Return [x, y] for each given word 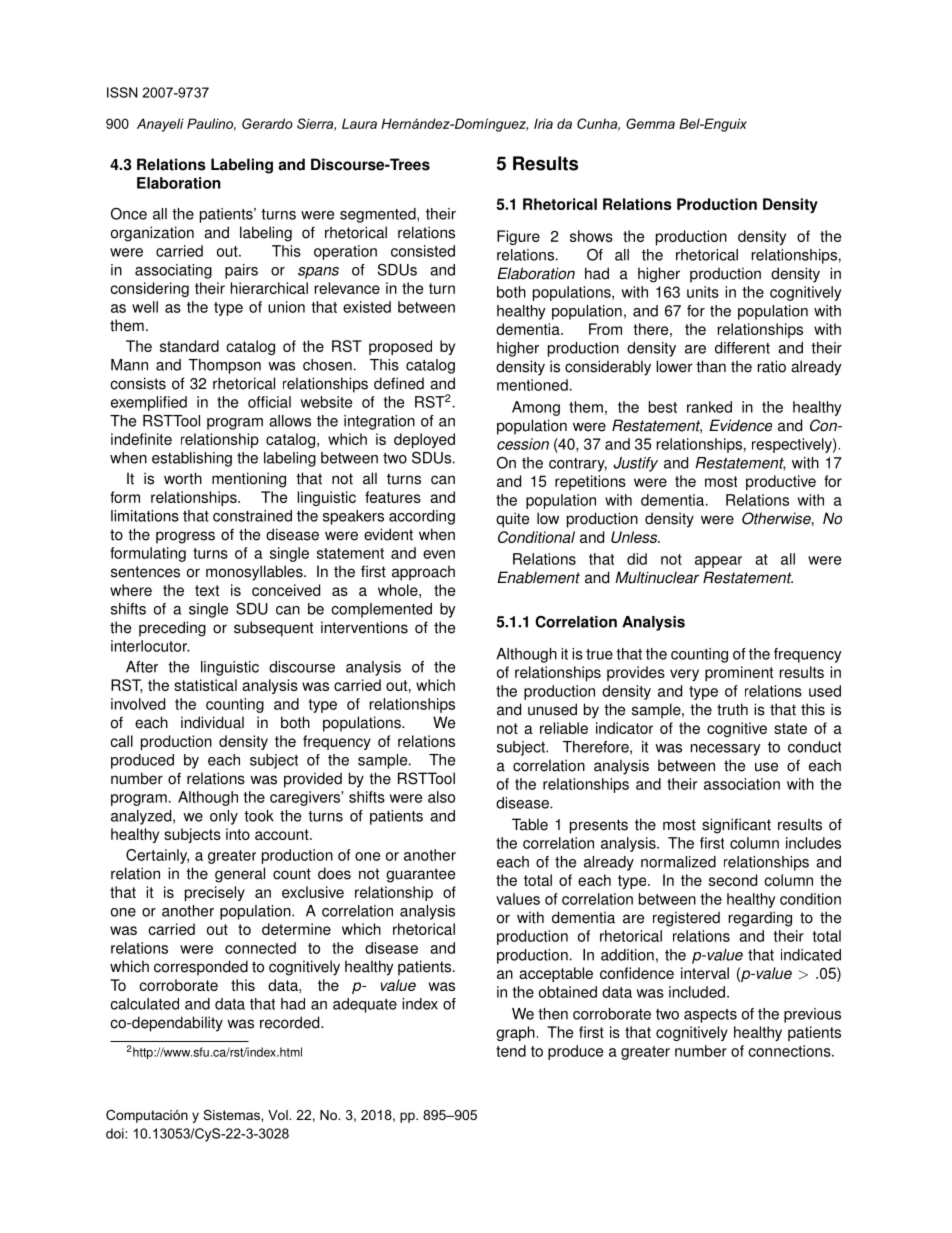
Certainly [157, 856]
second [733, 880]
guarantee [420, 875]
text [207, 590]
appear [718, 562]
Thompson [225, 366]
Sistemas [232, 1115]
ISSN [122, 92]
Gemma [650, 123]
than [711, 366]
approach [423, 573]
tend [511, 1051]
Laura [359, 123]
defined [399, 383]
